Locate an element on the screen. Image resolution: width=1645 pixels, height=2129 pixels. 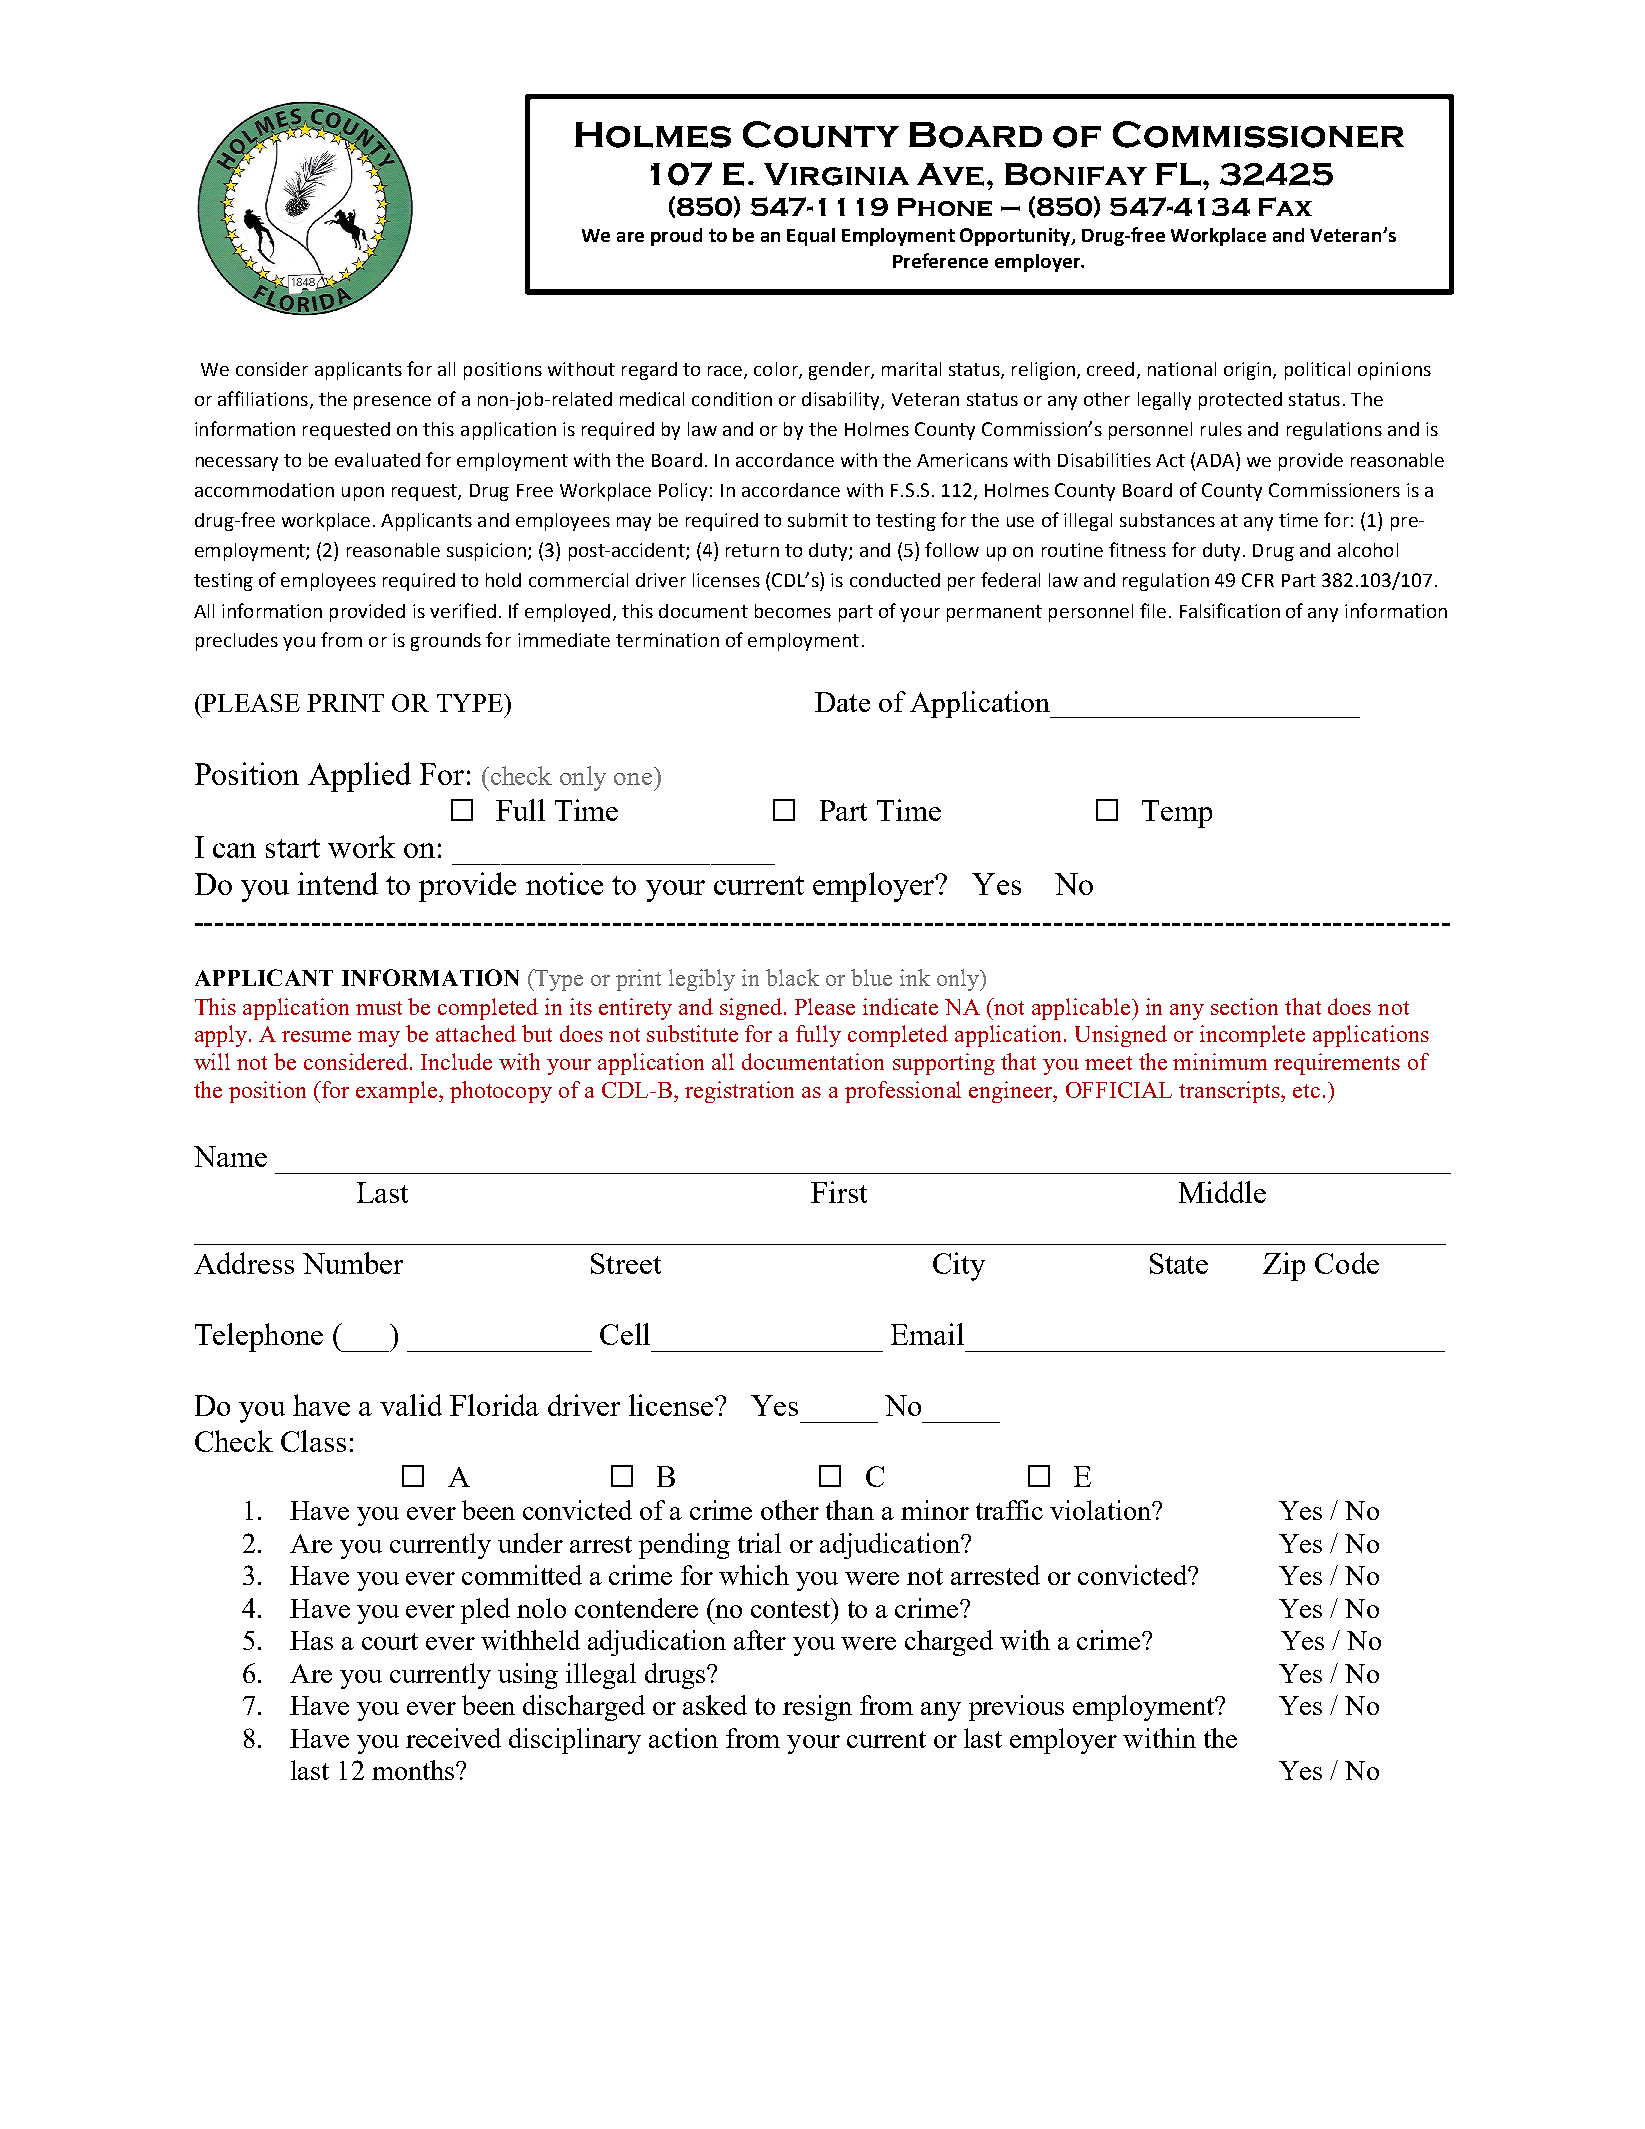
presence is located at coordinates (392, 403).
